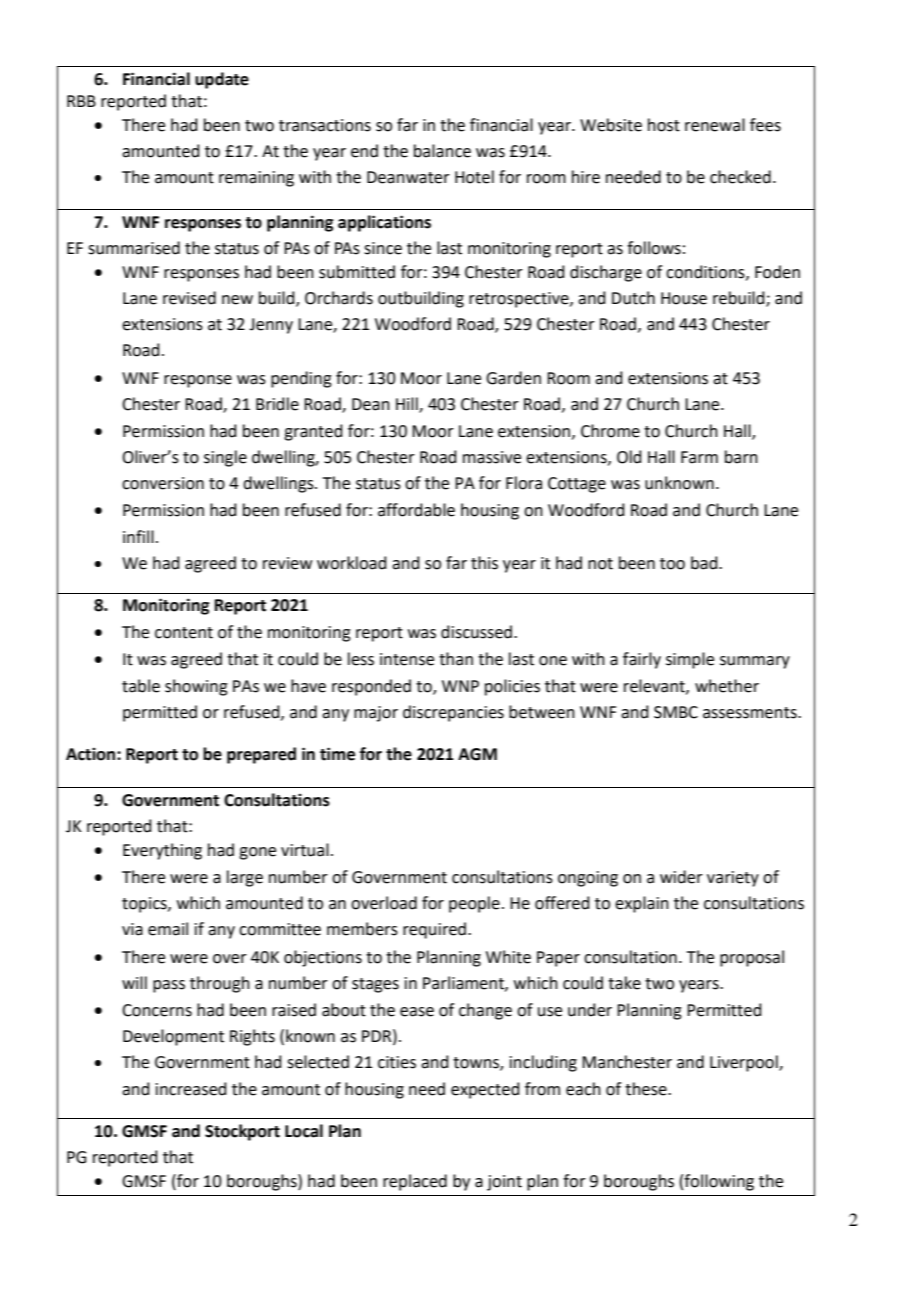 Image resolution: width=924 pixels, height=1308 pixels. I want to click on Stockport, so click(242, 1132).
